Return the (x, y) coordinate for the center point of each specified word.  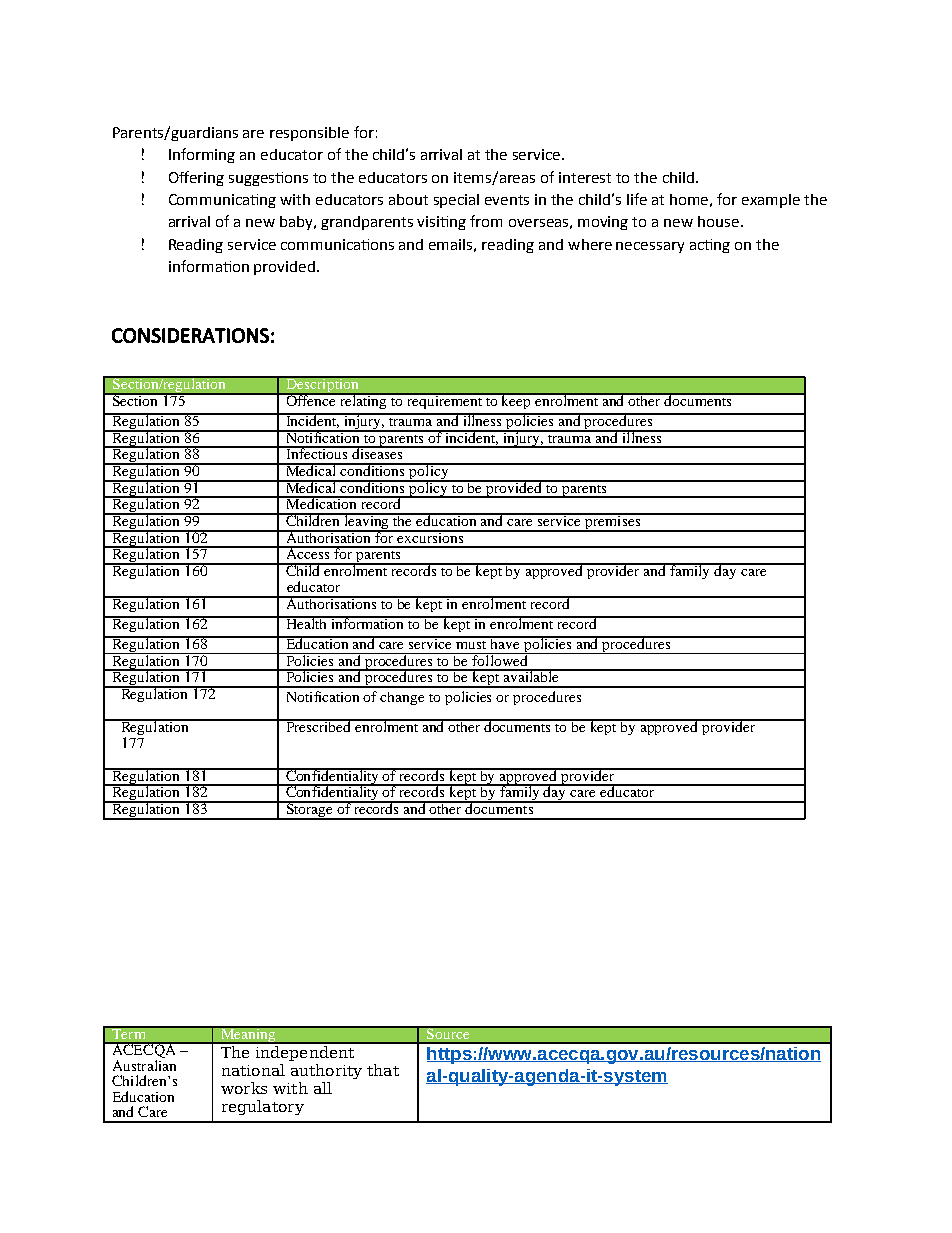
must (472, 643)
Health (307, 622)
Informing (202, 155)
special (456, 201)
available (531, 675)
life (637, 199)
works (244, 1088)
